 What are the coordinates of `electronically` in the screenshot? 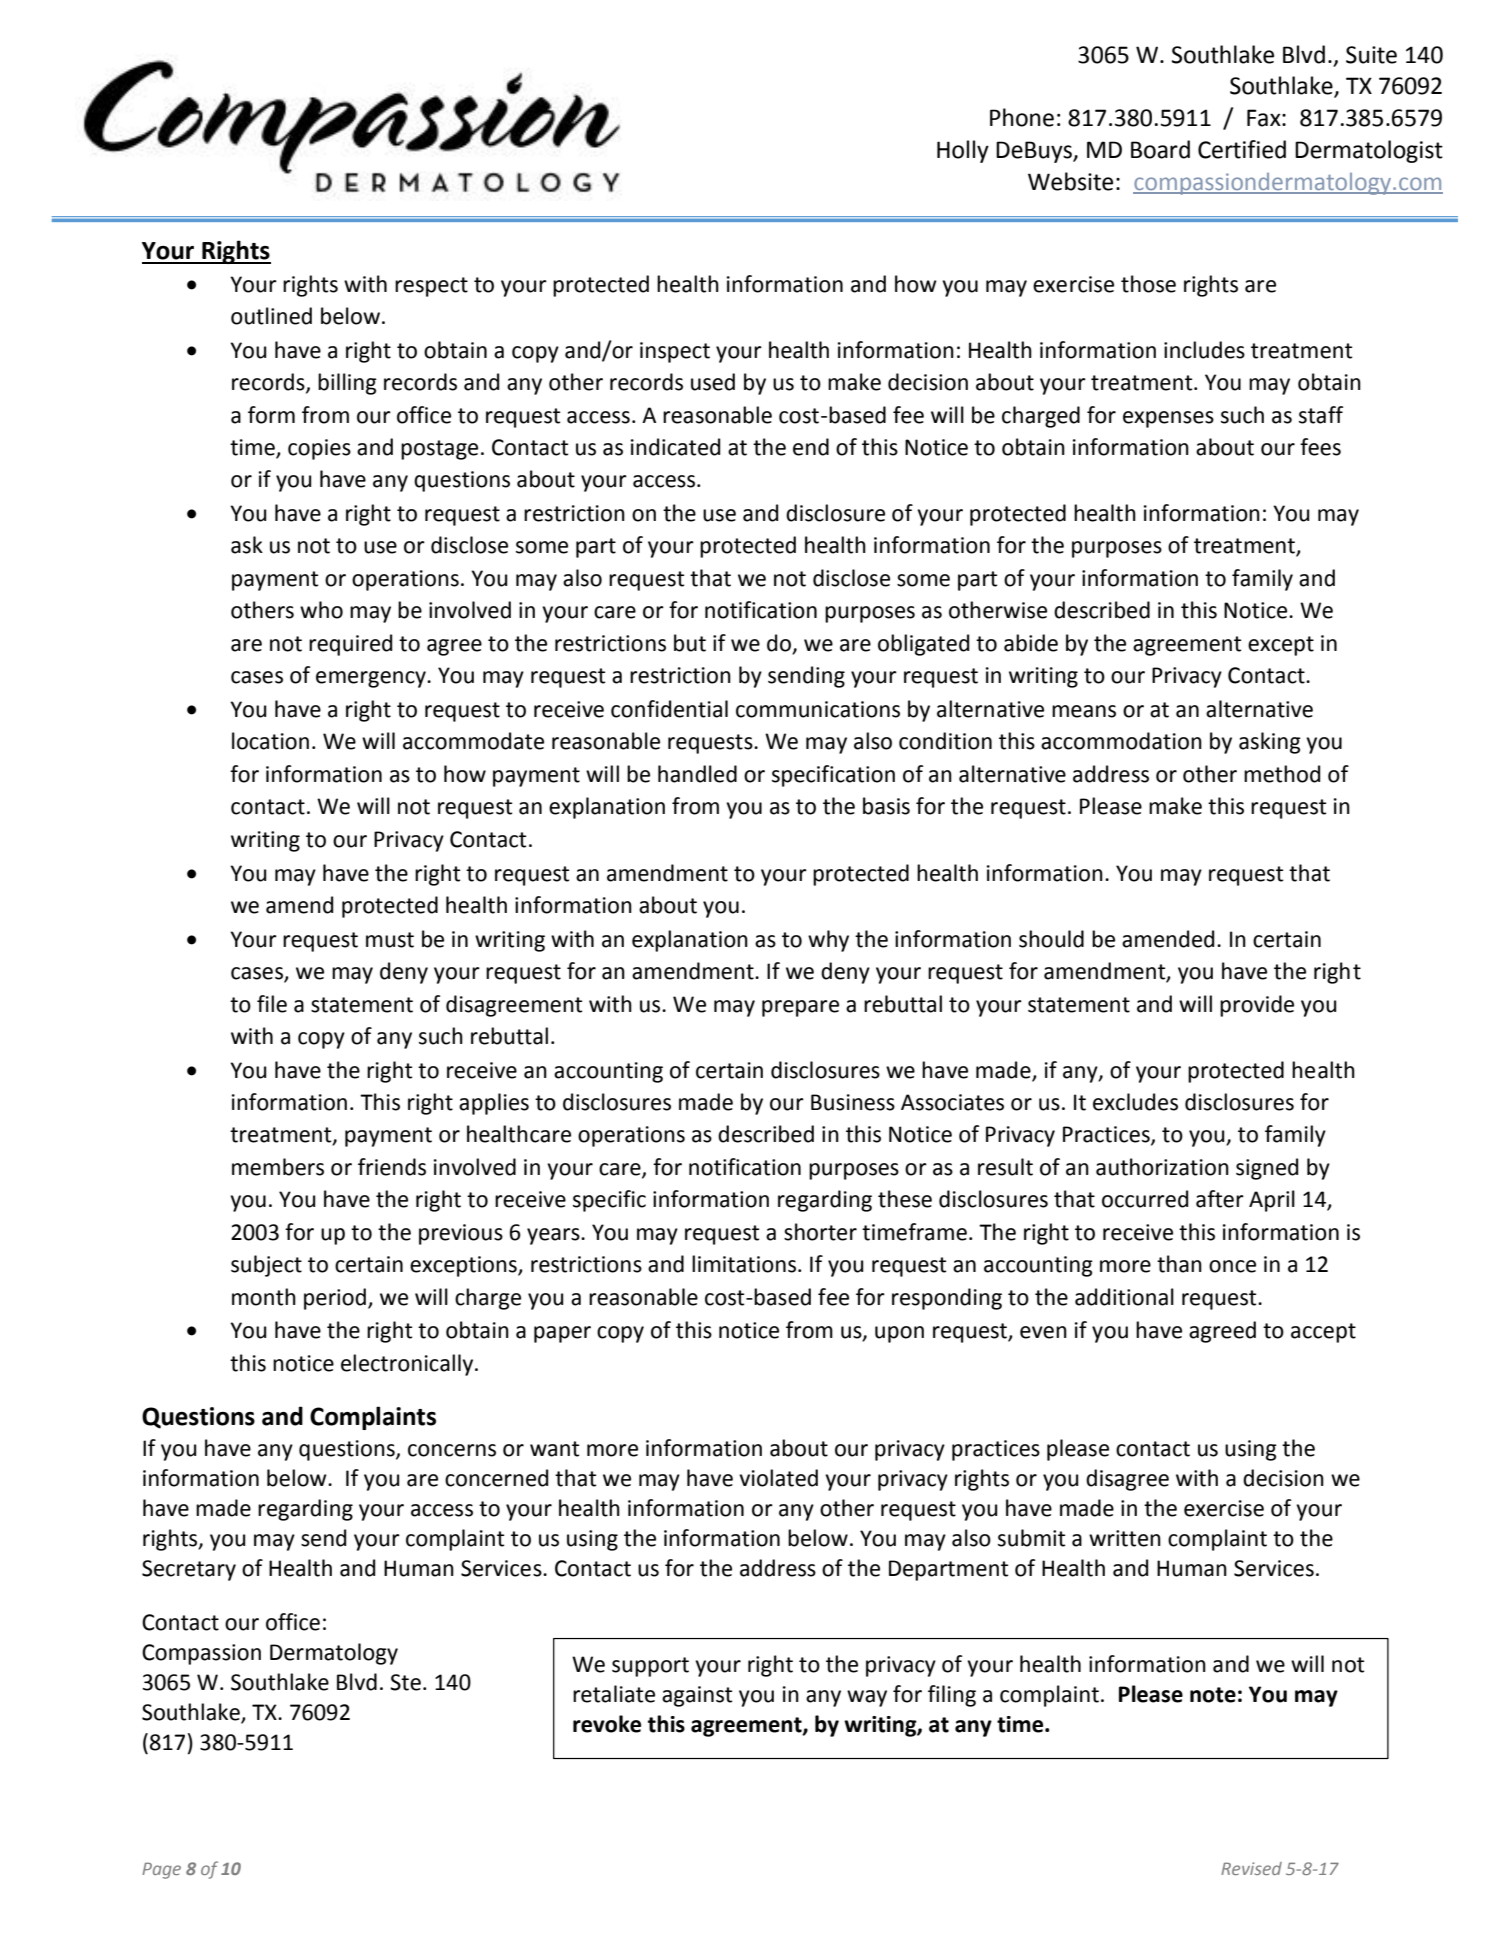 It's located at (408, 1365).
